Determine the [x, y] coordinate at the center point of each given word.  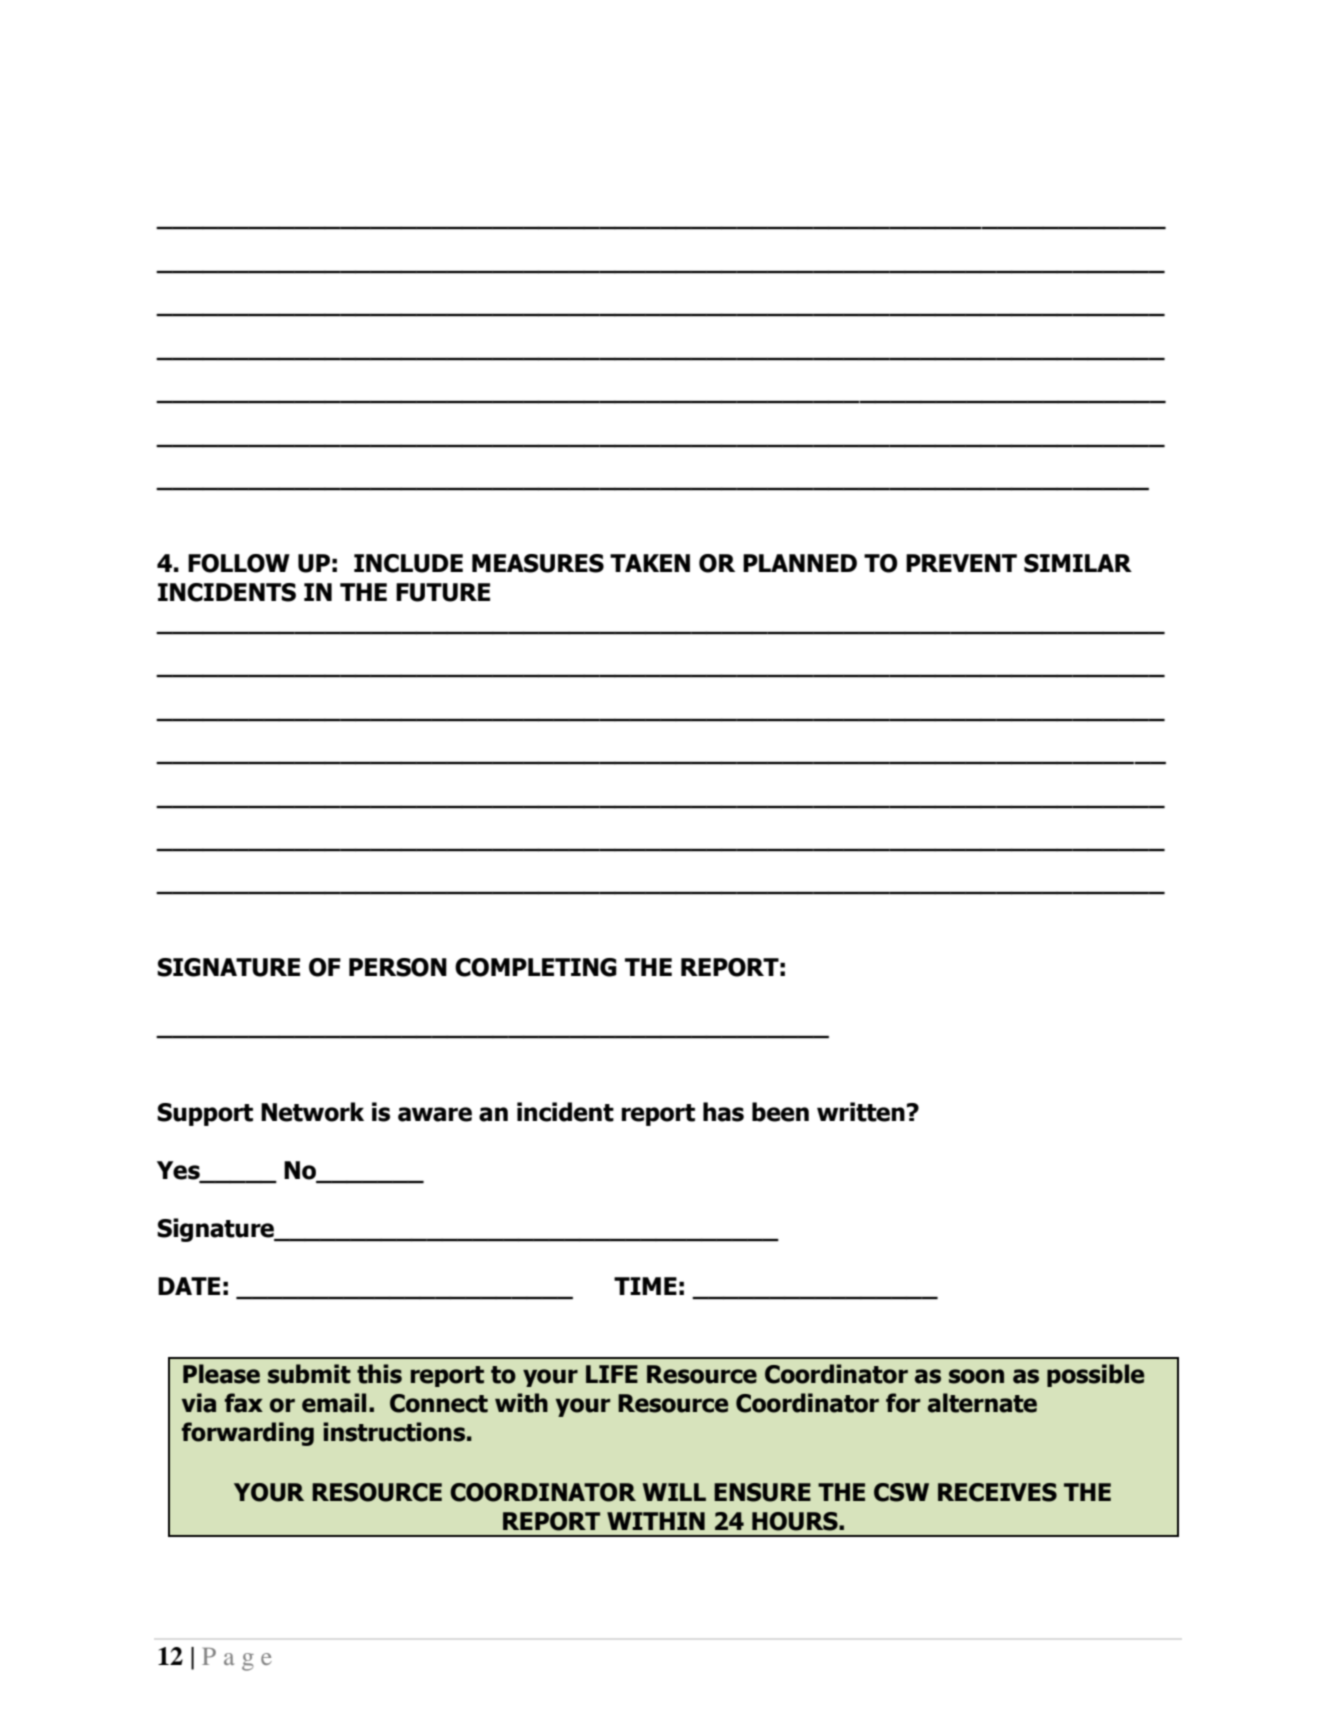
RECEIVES [997, 1492]
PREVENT [961, 563]
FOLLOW [239, 563]
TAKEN [650, 563]
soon [976, 1376]
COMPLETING [536, 967]
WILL [674, 1492]
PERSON [398, 967]
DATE [189, 1286]
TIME [645, 1286]
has [723, 1112]
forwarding [248, 1434]
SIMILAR [1078, 563]
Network [312, 1112]
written [861, 1112]
